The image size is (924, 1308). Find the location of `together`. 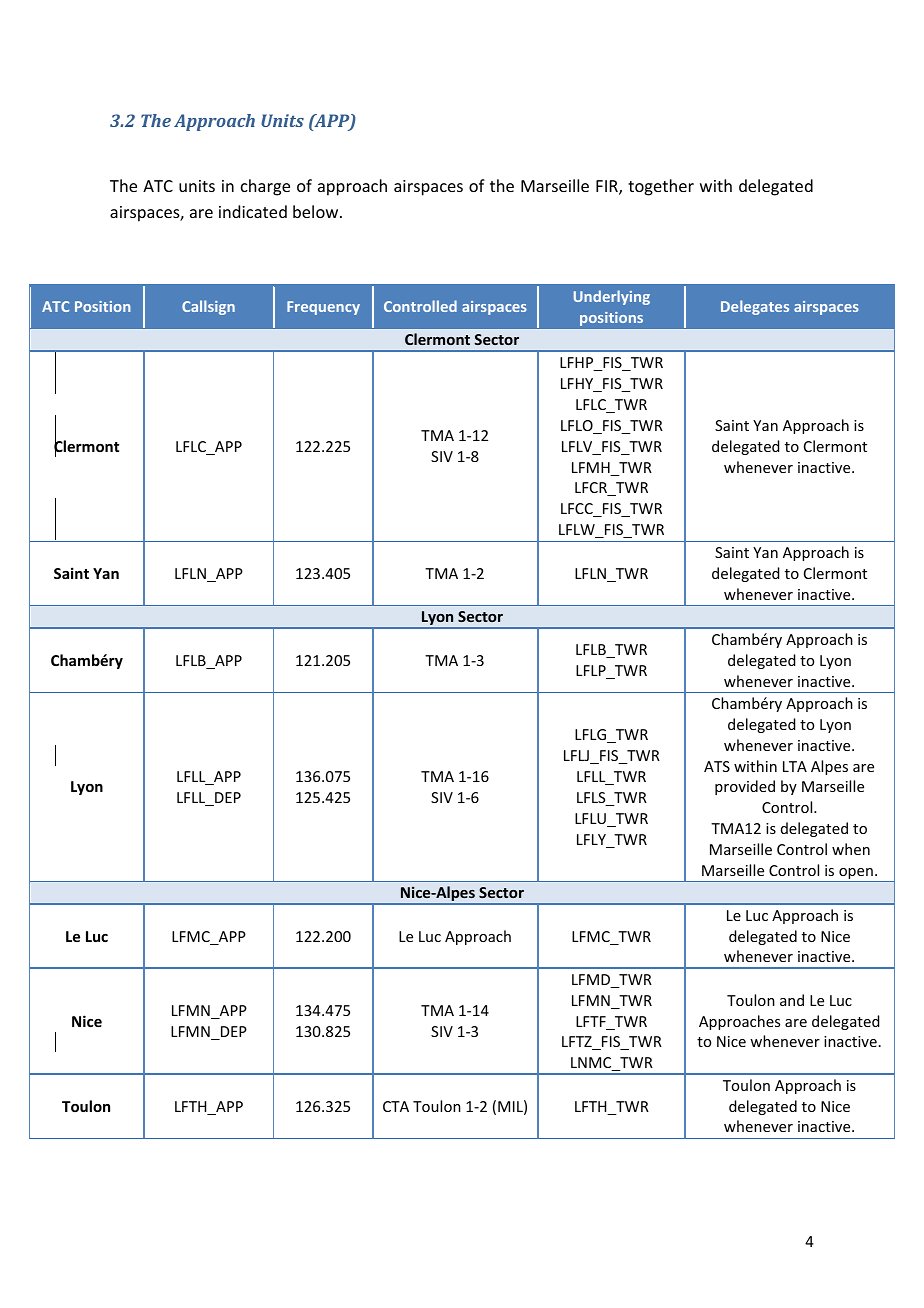

together is located at coordinates (661, 187).
